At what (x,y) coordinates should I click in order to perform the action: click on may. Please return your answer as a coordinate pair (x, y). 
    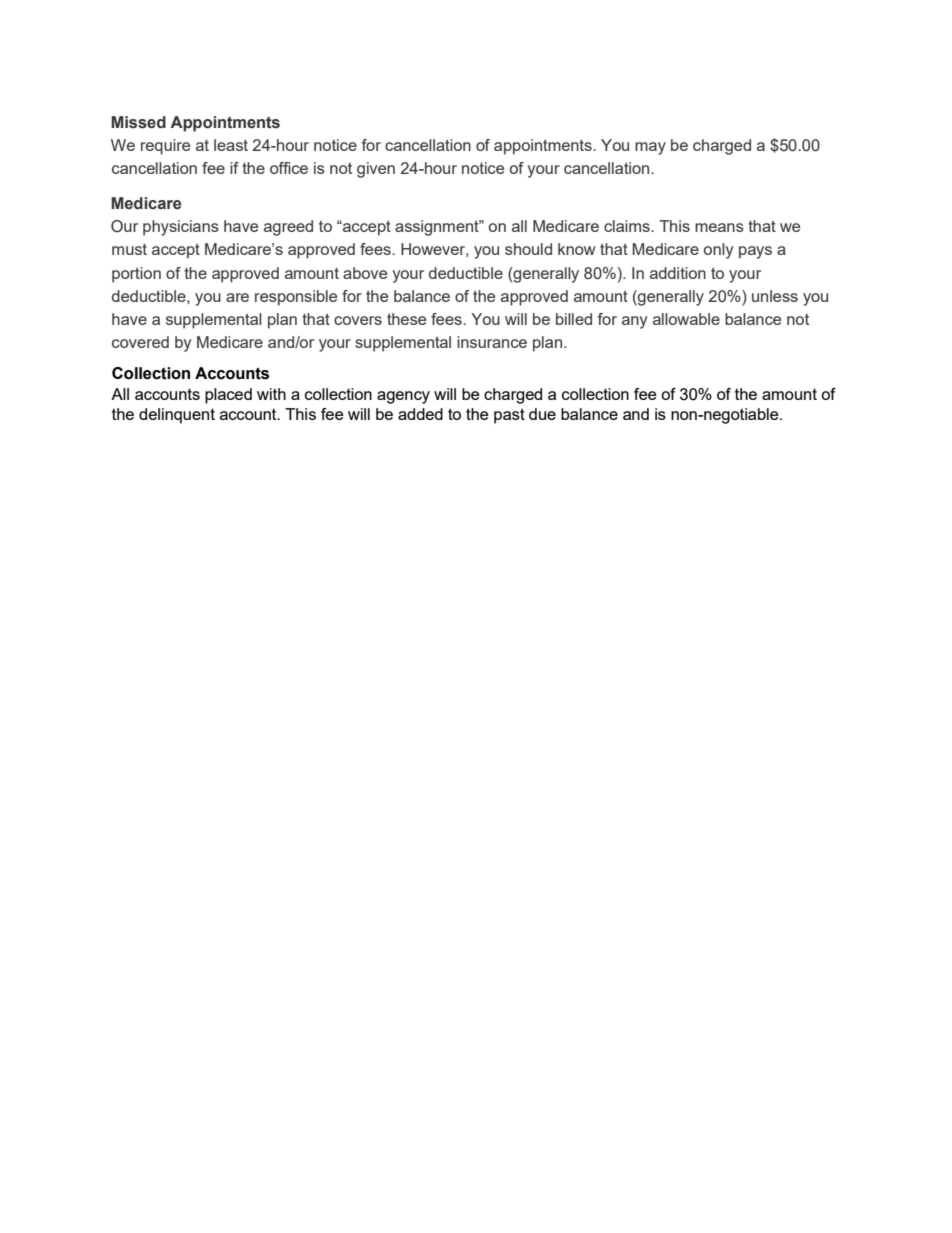
    Looking at the image, I should click on (650, 148).
